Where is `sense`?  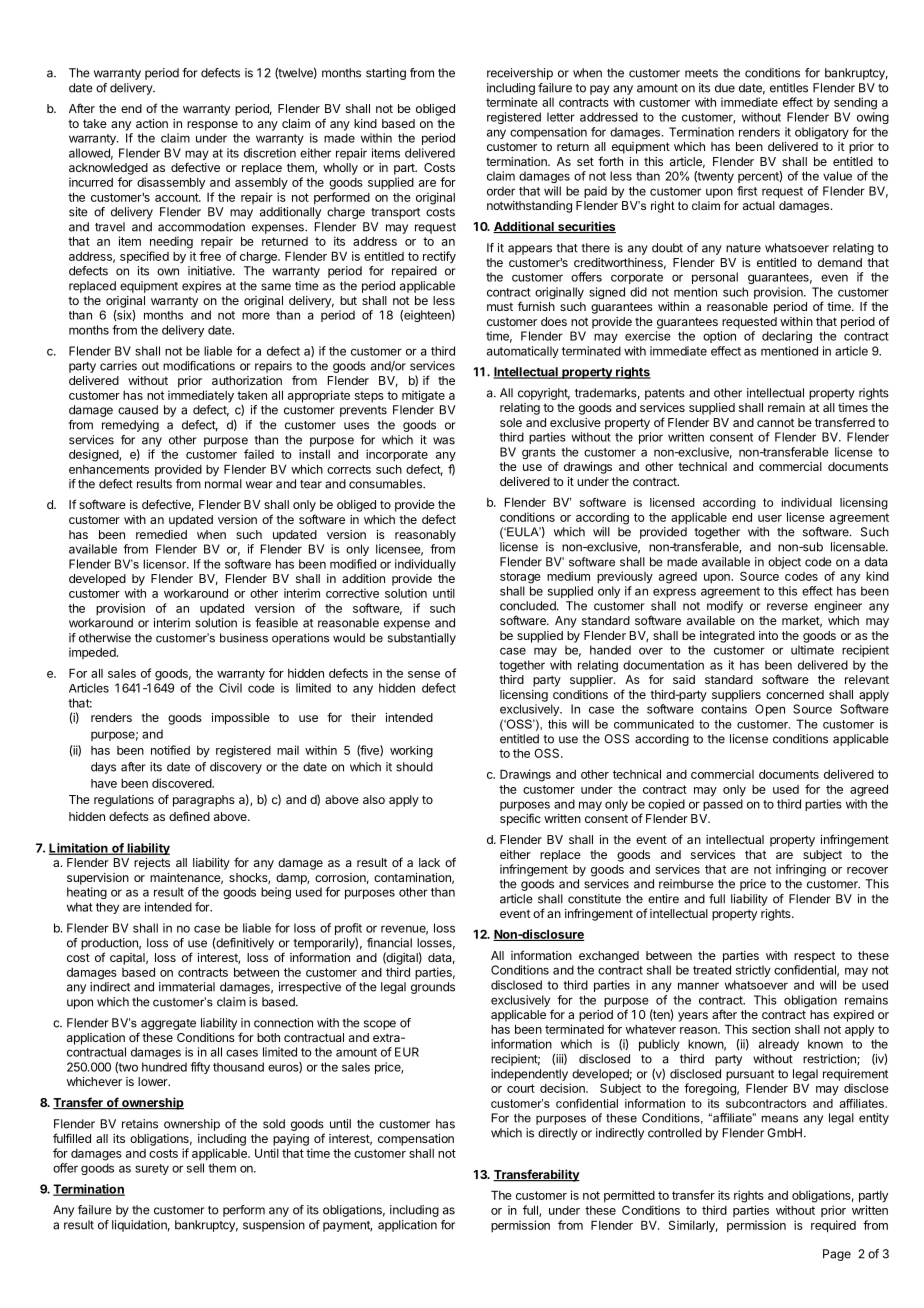 sense is located at coordinates (424, 674).
